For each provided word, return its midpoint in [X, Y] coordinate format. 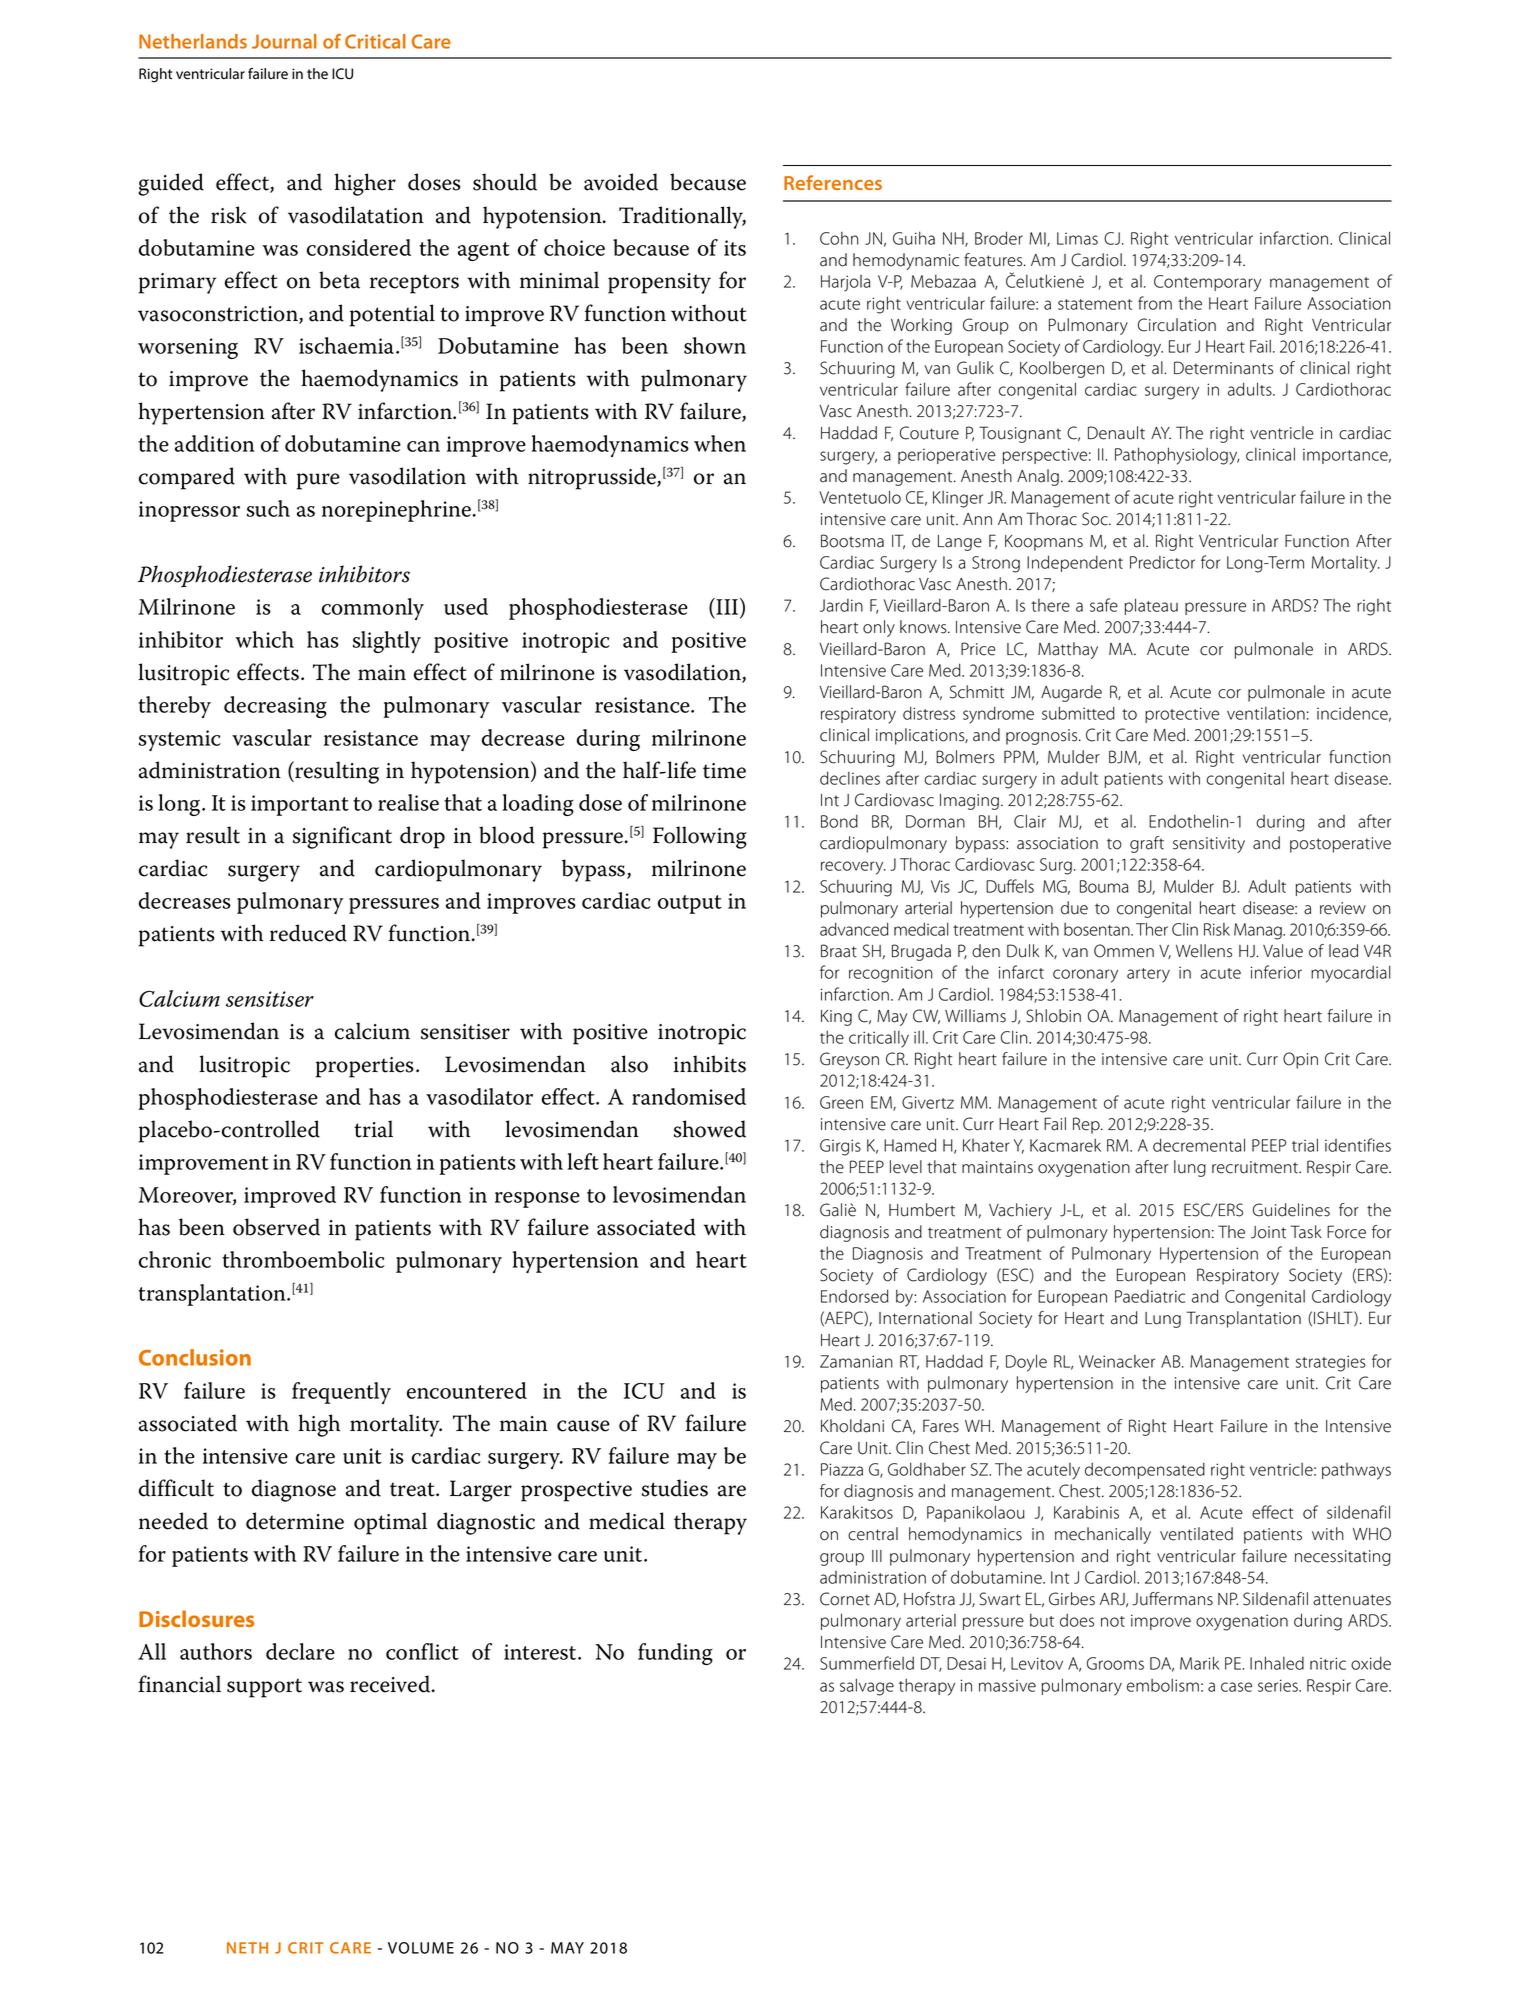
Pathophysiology [1177, 456]
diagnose [294, 1490]
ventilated [1196, 1534]
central [873, 1534]
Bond [839, 821]
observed [276, 1227]
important [300, 805]
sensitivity [1209, 845]
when [720, 443]
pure [318, 481]
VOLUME [421, 1948]
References [833, 182]
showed [710, 1129]
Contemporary [1207, 283]
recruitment [1256, 1167]
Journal [284, 41]
